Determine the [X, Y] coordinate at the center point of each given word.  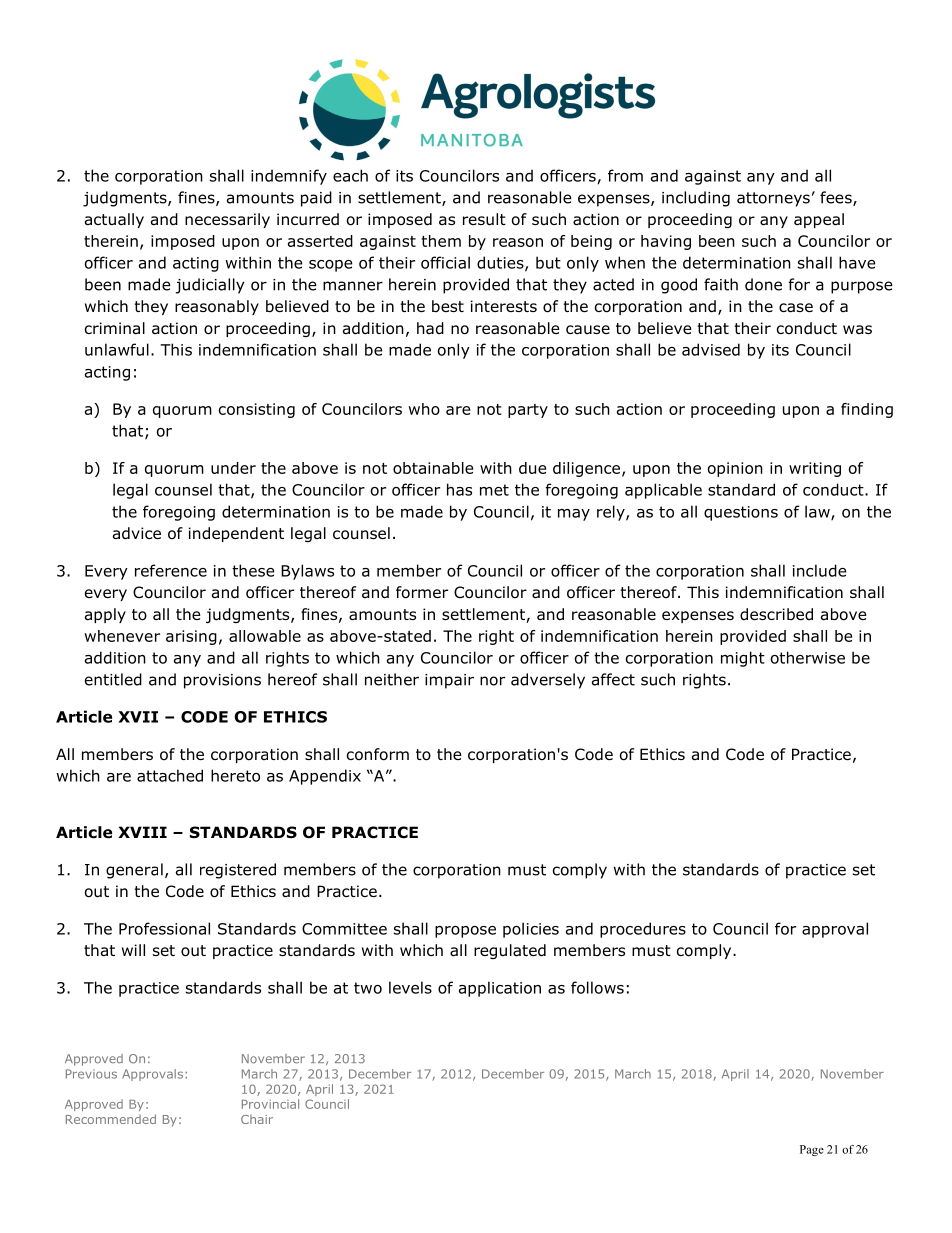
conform [378, 754]
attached [170, 775]
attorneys [773, 199]
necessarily [227, 220]
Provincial [270, 1104]
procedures [643, 930]
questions [741, 513]
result [484, 219]
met [494, 490]
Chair [257, 1119]
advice [137, 533]
